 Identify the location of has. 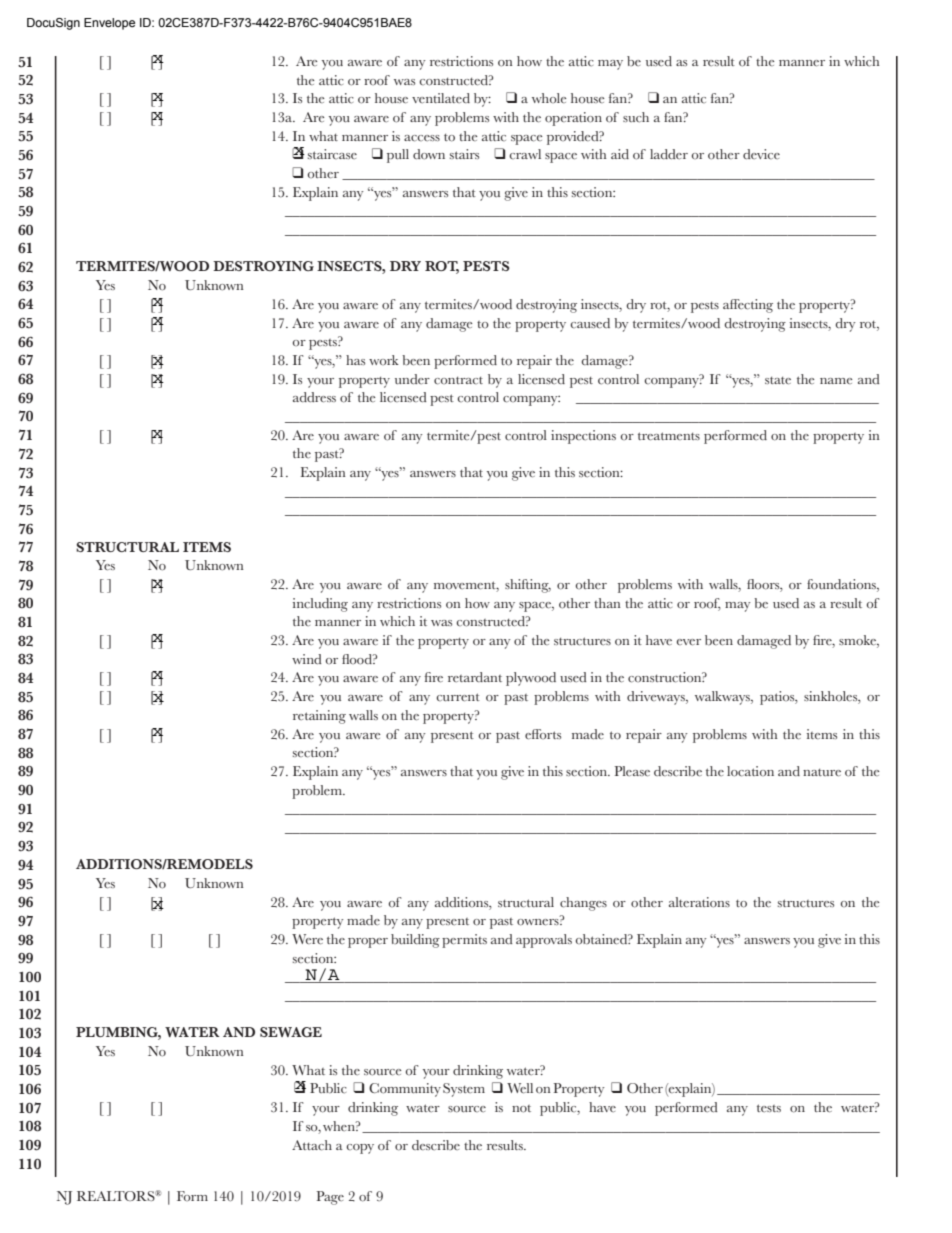
(355, 360).
